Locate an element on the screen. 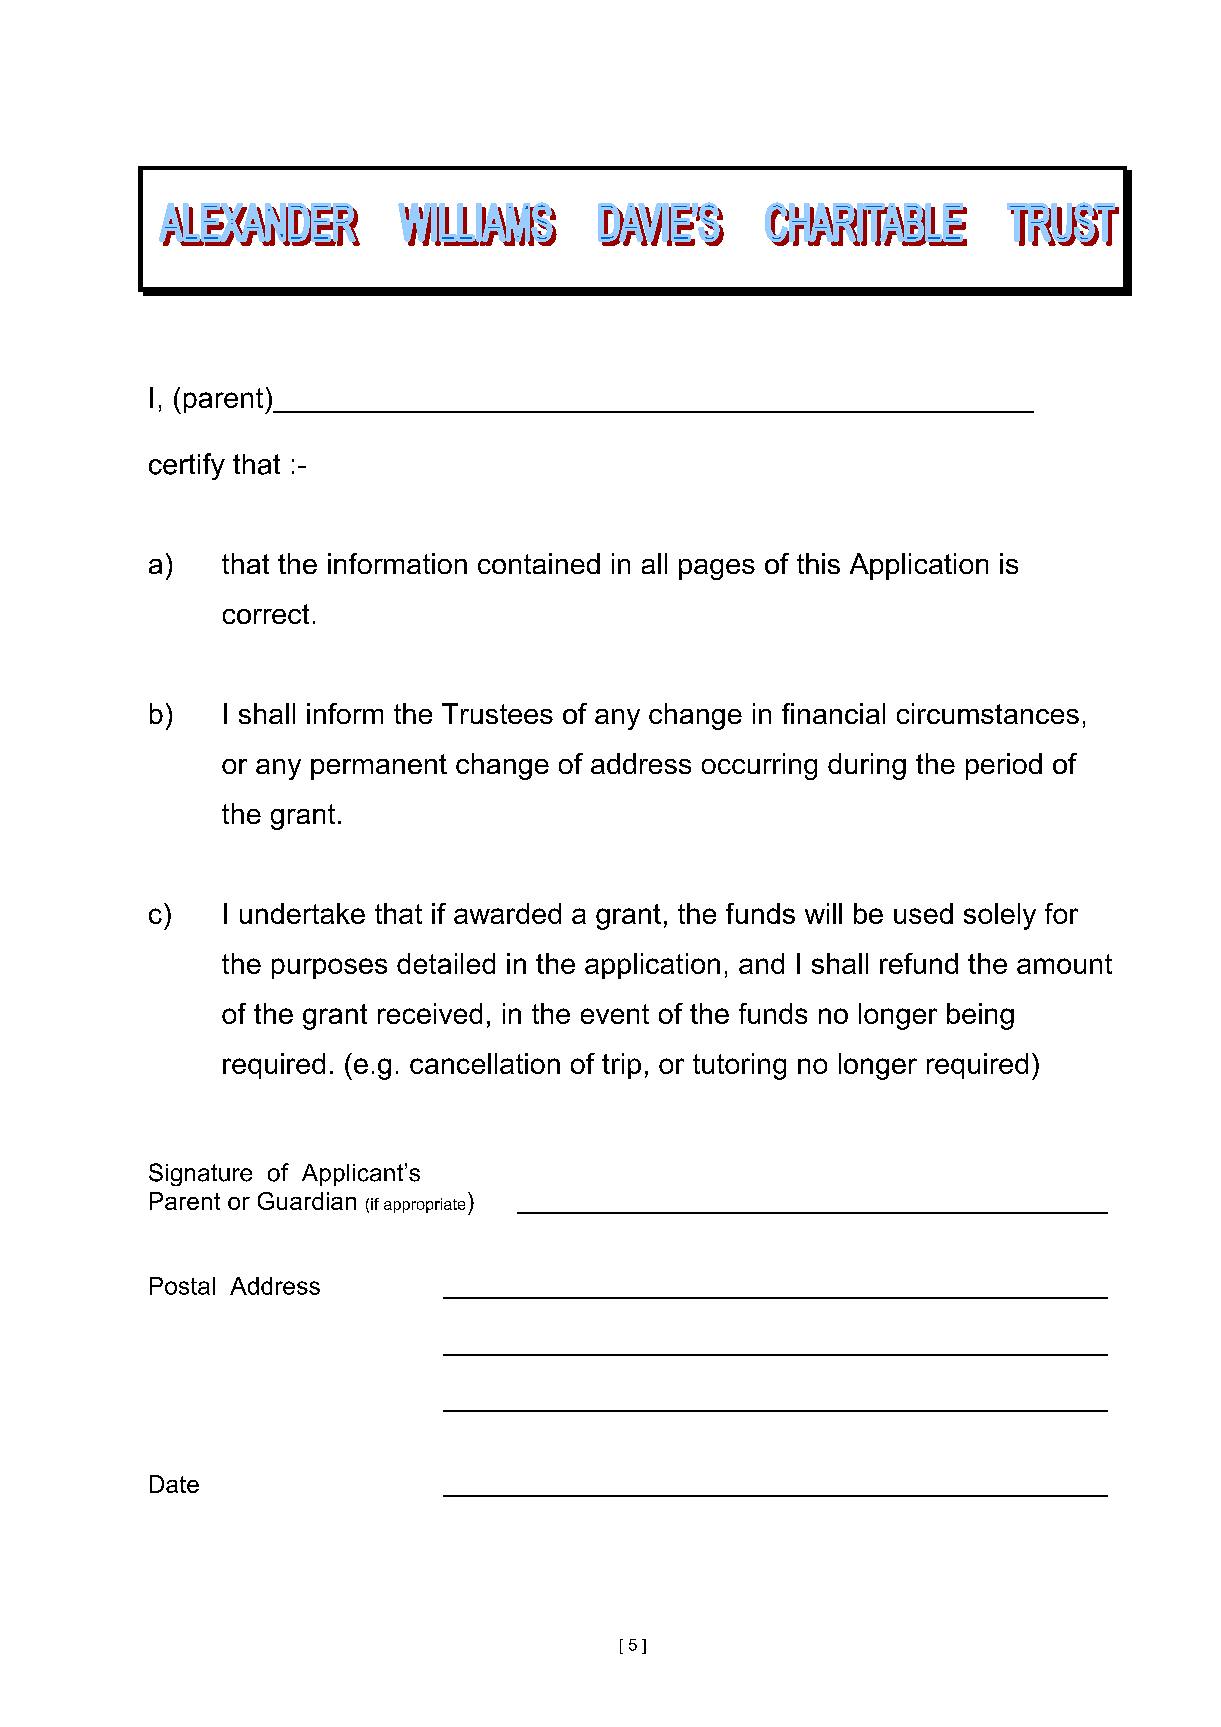 This screenshot has height=1727, width=1221. refund is located at coordinates (919, 963).
